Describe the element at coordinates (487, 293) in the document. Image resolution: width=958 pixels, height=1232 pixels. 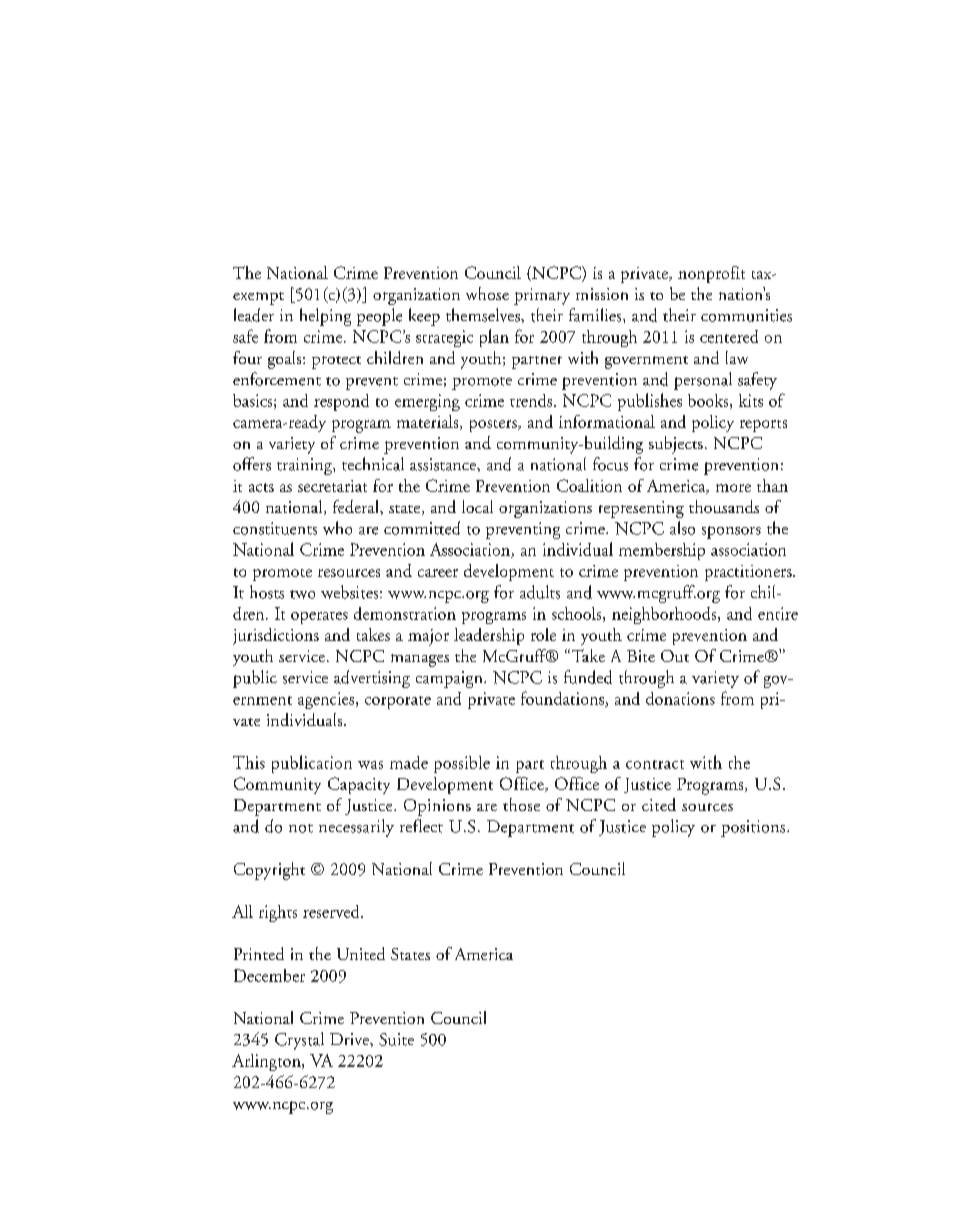
I see `whose` at that location.
